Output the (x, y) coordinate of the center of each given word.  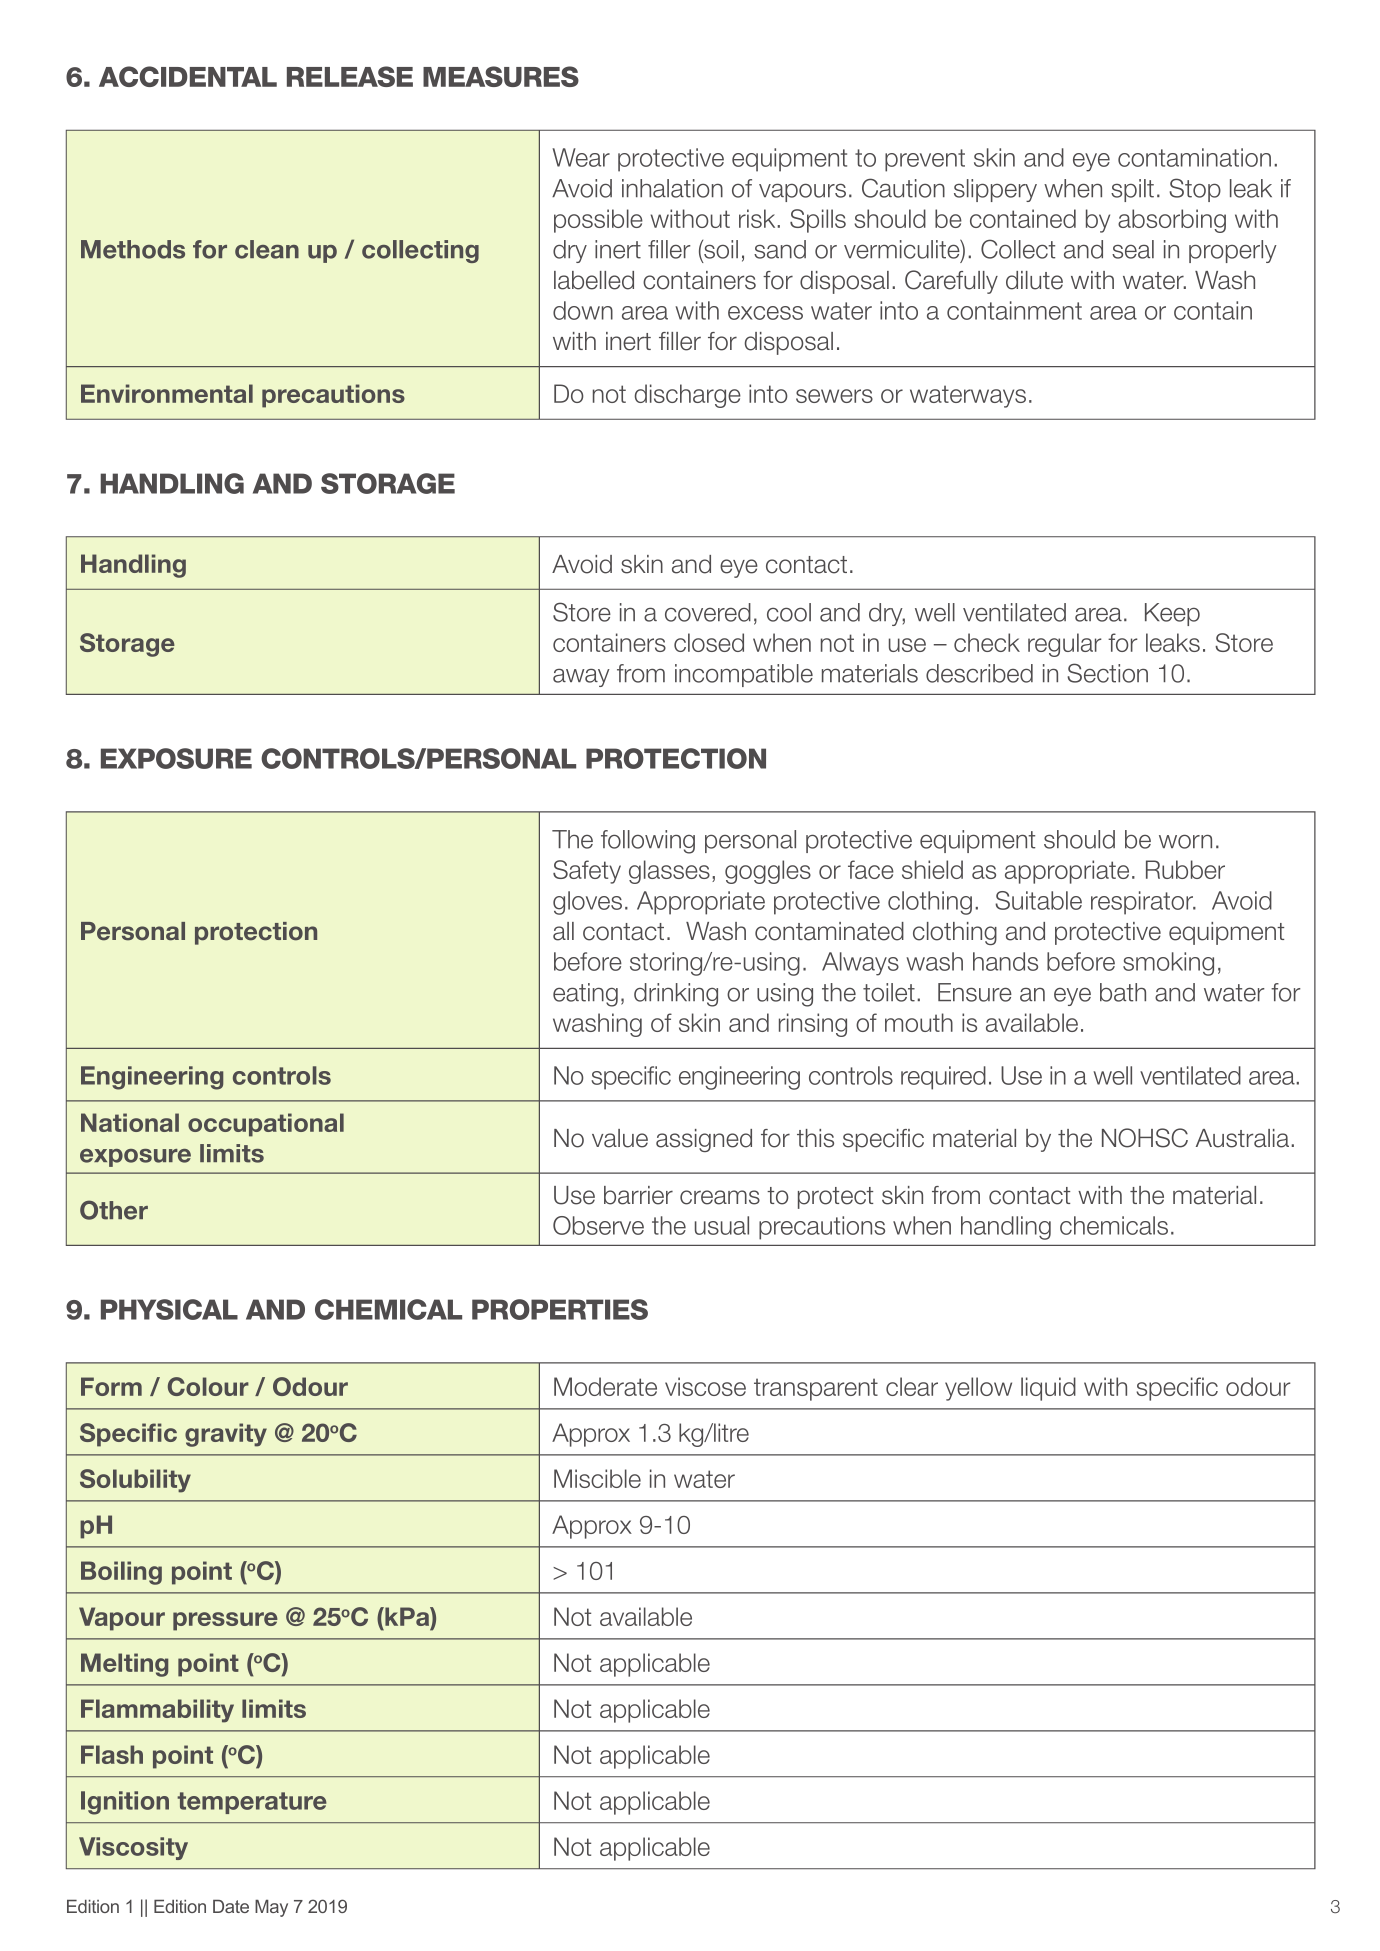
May (271, 1908)
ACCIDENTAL (188, 76)
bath (1123, 992)
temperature (252, 1803)
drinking (676, 995)
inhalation (672, 188)
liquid (1048, 1389)
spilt (1132, 190)
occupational (266, 1125)
